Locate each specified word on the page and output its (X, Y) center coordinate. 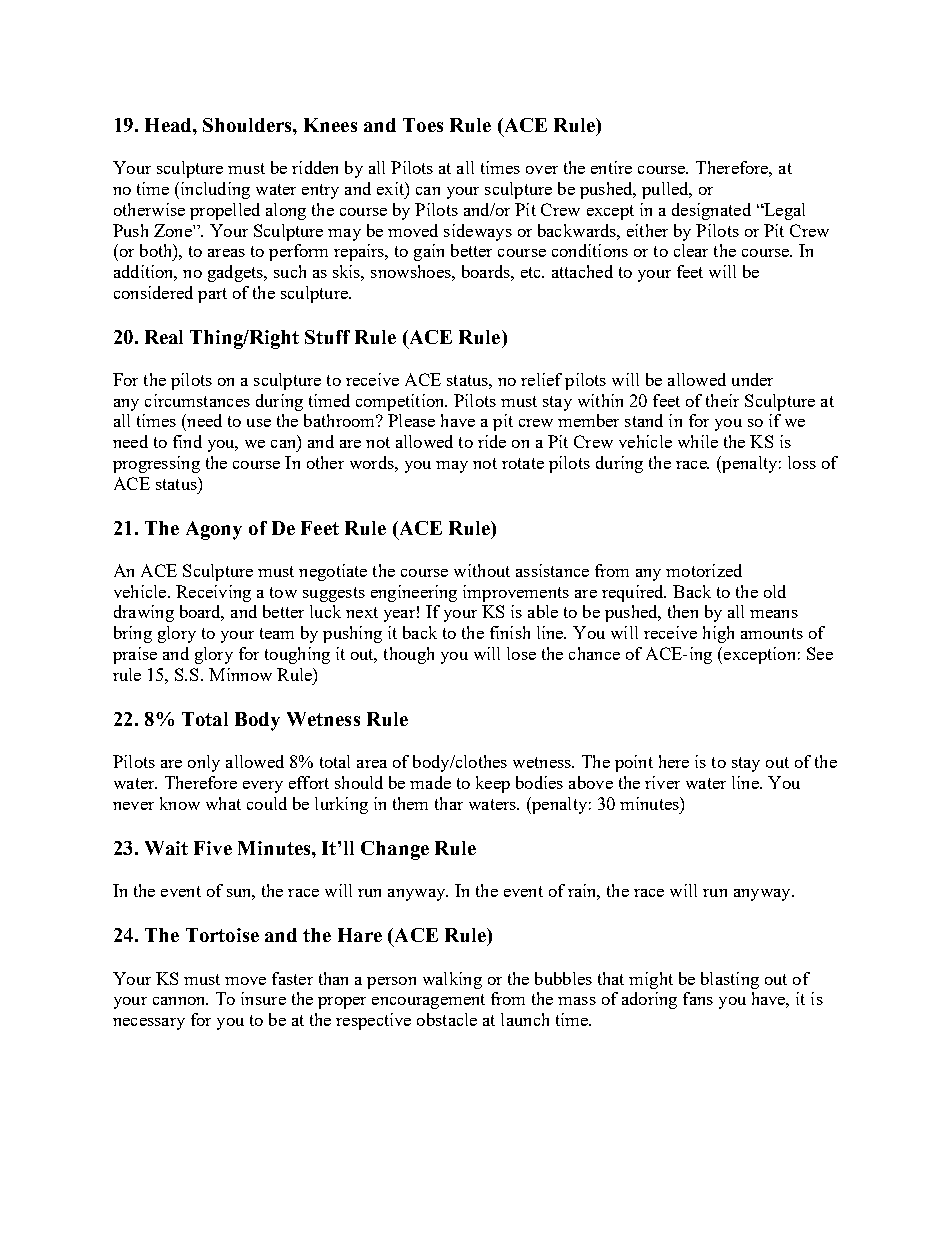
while (698, 441)
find (187, 441)
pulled (666, 190)
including (214, 190)
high (718, 634)
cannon (180, 1001)
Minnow (240, 674)
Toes (423, 125)
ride (492, 441)
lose (521, 653)
